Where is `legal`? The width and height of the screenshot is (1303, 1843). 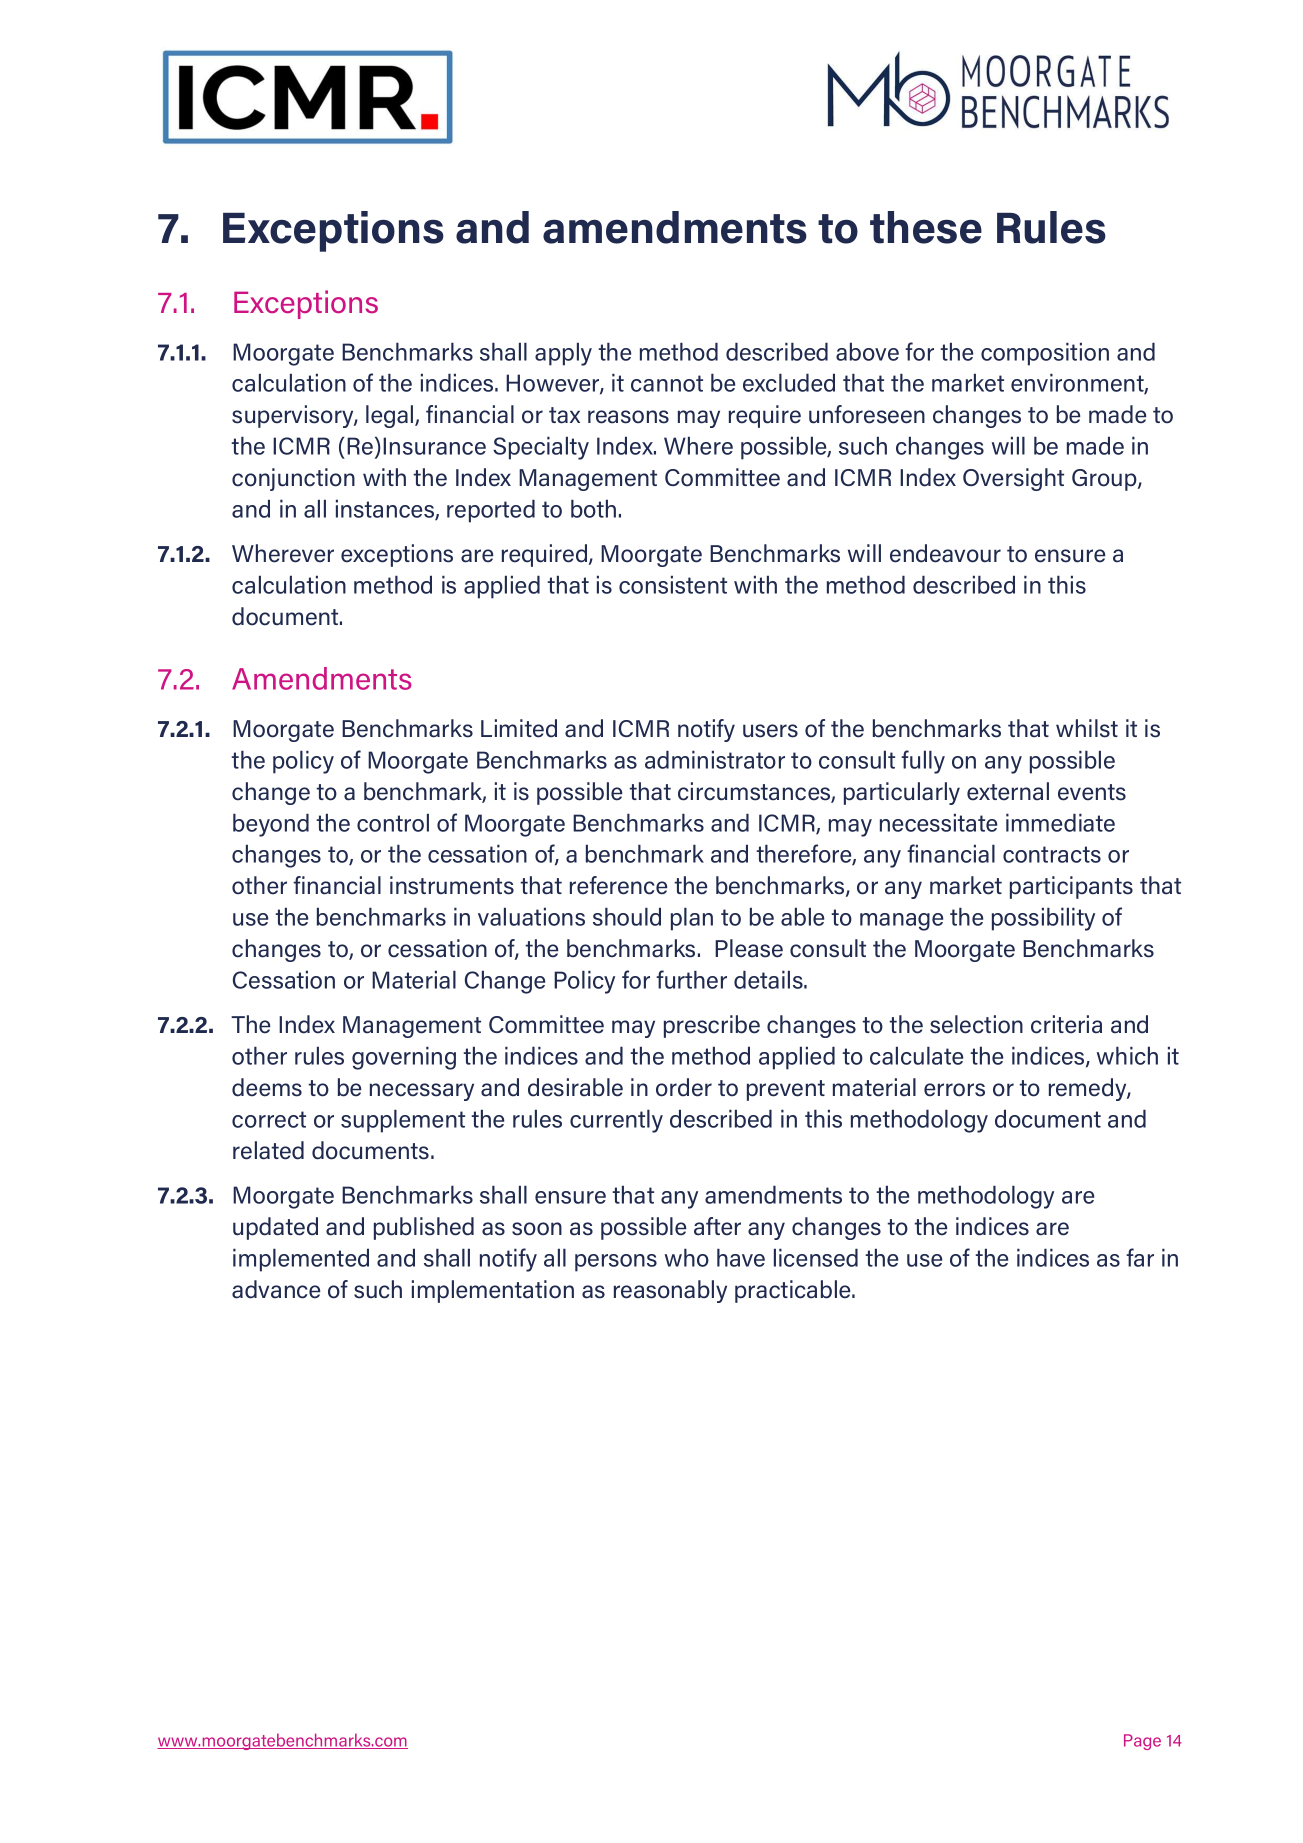 legal is located at coordinates (391, 416).
